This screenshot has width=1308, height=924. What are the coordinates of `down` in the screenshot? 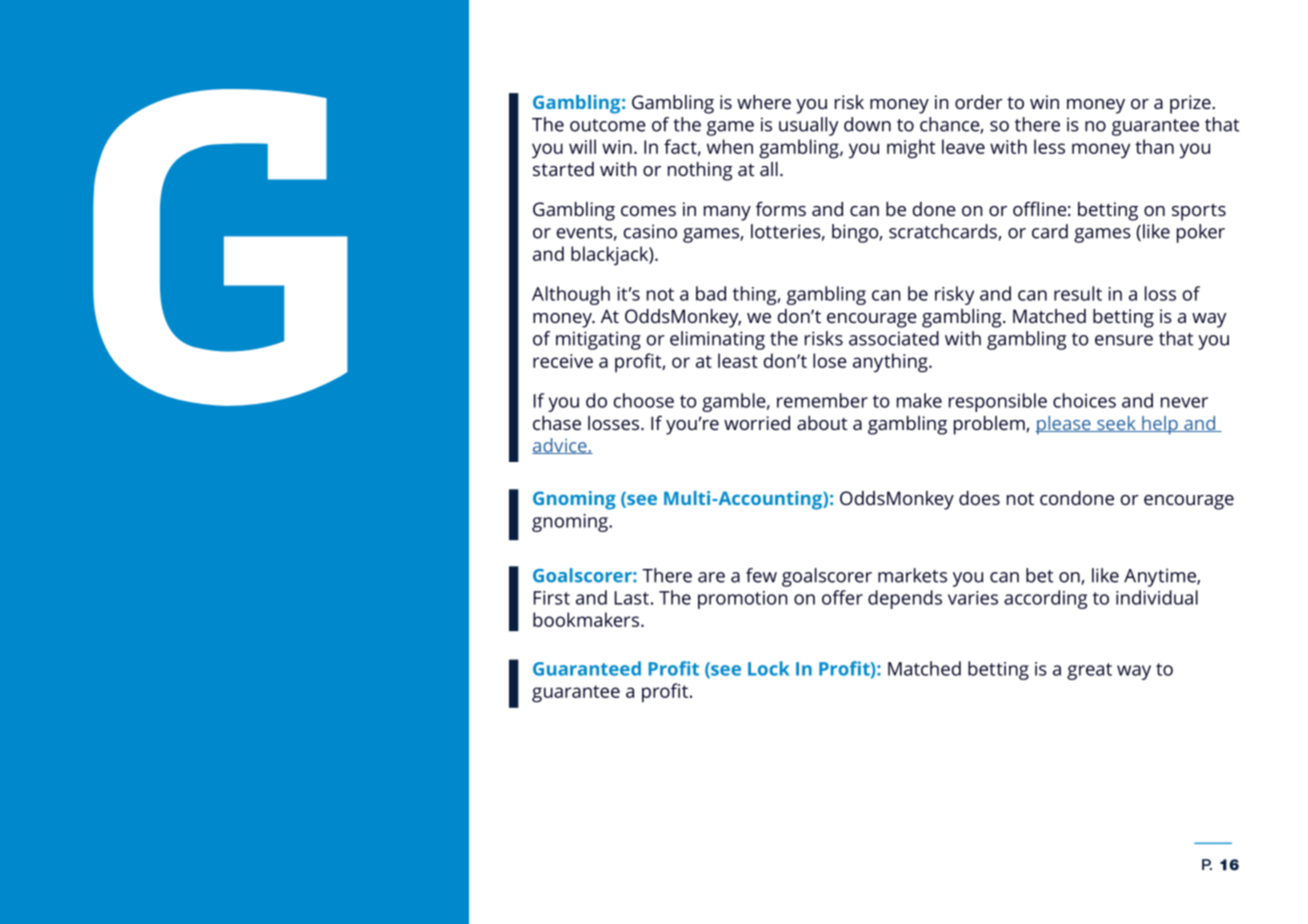 It's located at (867, 124).
